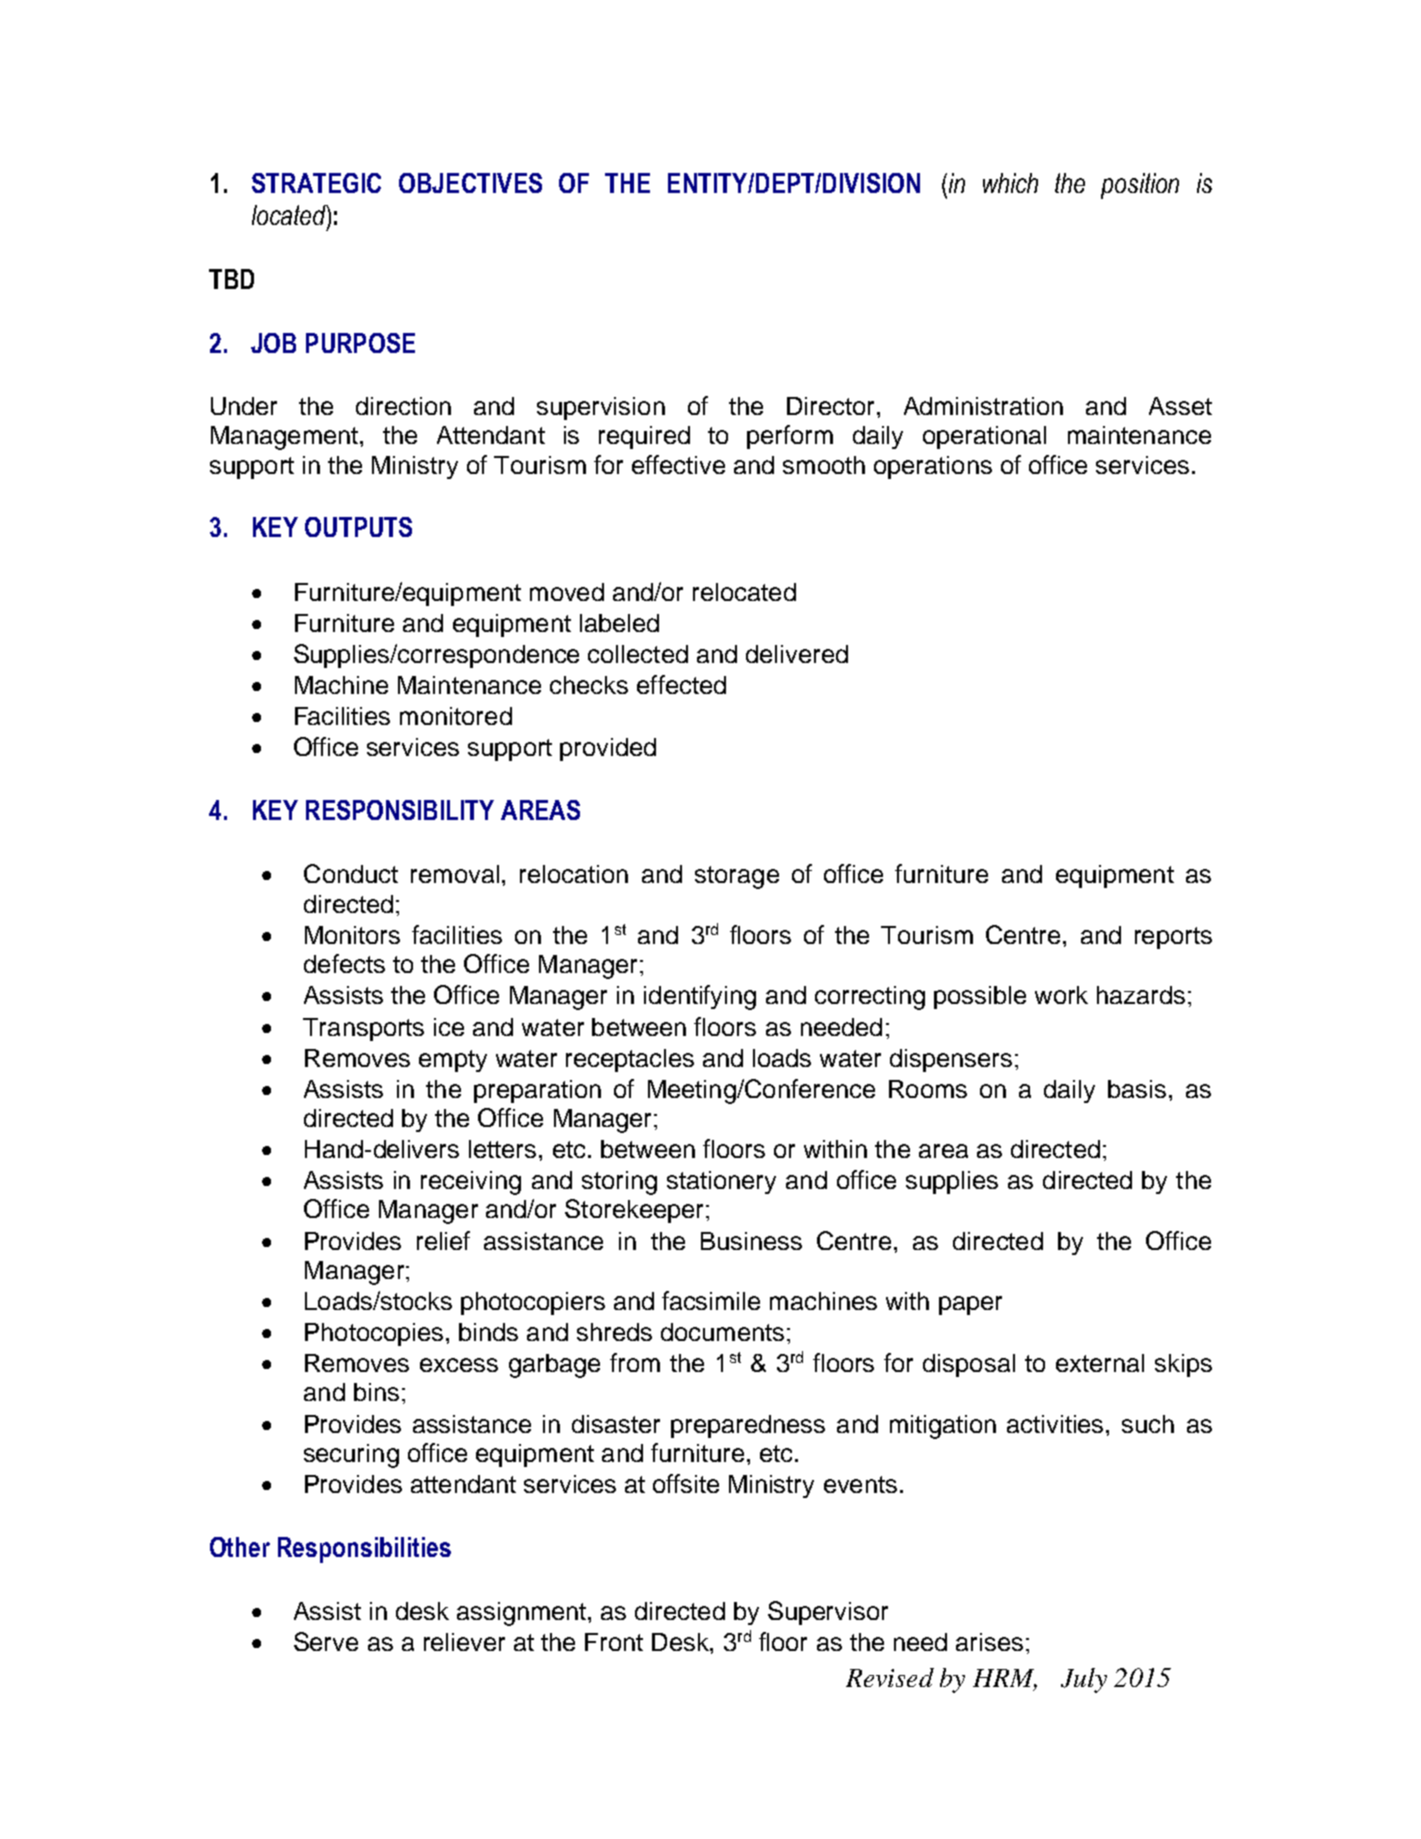 This screenshot has height=1839, width=1421. I want to click on OUTPUTS, so click(358, 527).
